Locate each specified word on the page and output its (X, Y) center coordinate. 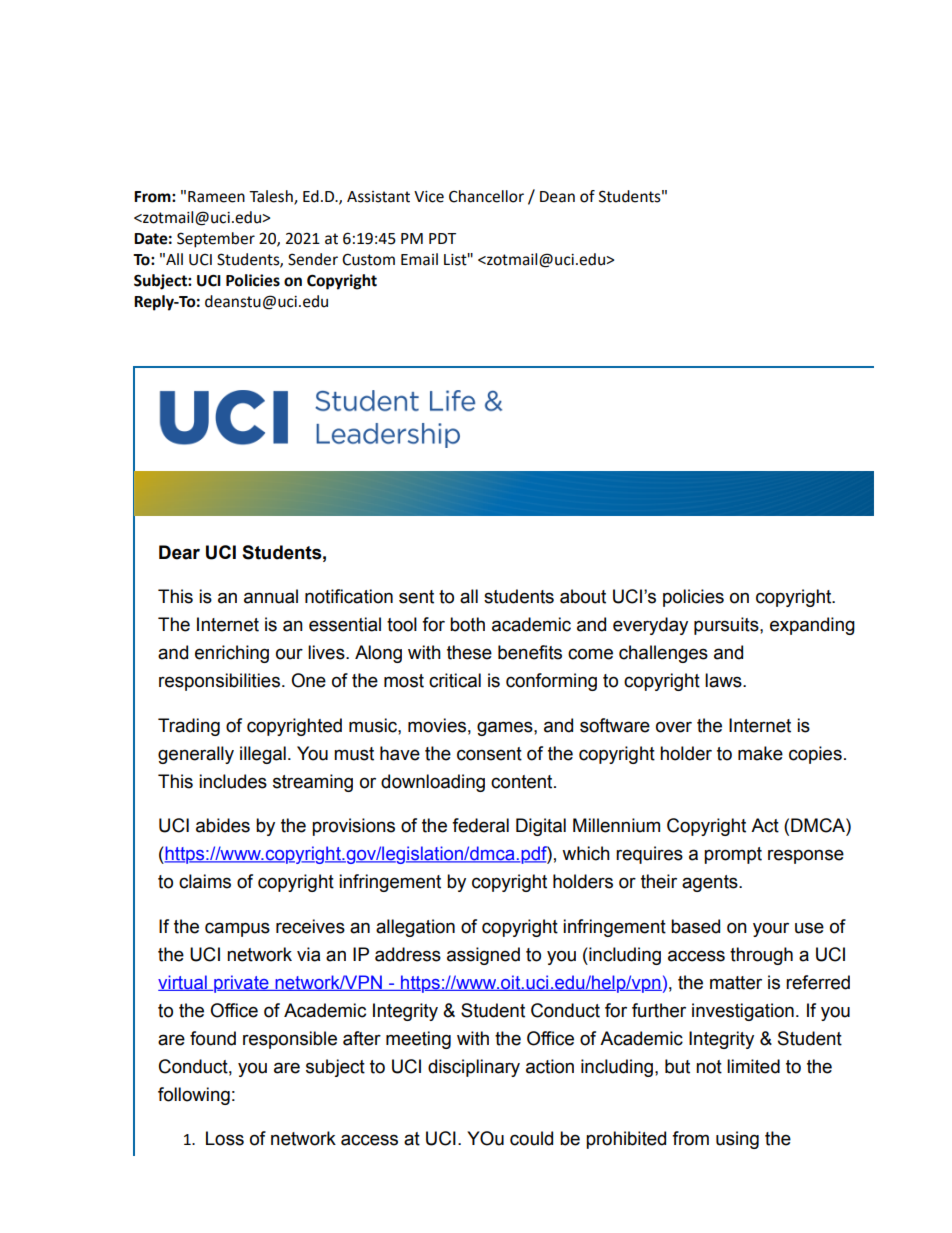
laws (724, 680)
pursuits (727, 626)
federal (480, 825)
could (531, 1138)
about (583, 596)
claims (205, 881)
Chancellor (486, 196)
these (469, 652)
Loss (225, 1138)
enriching (232, 654)
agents (711, 883)
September (216, 240)
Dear (179, 552)
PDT (442, 238)
